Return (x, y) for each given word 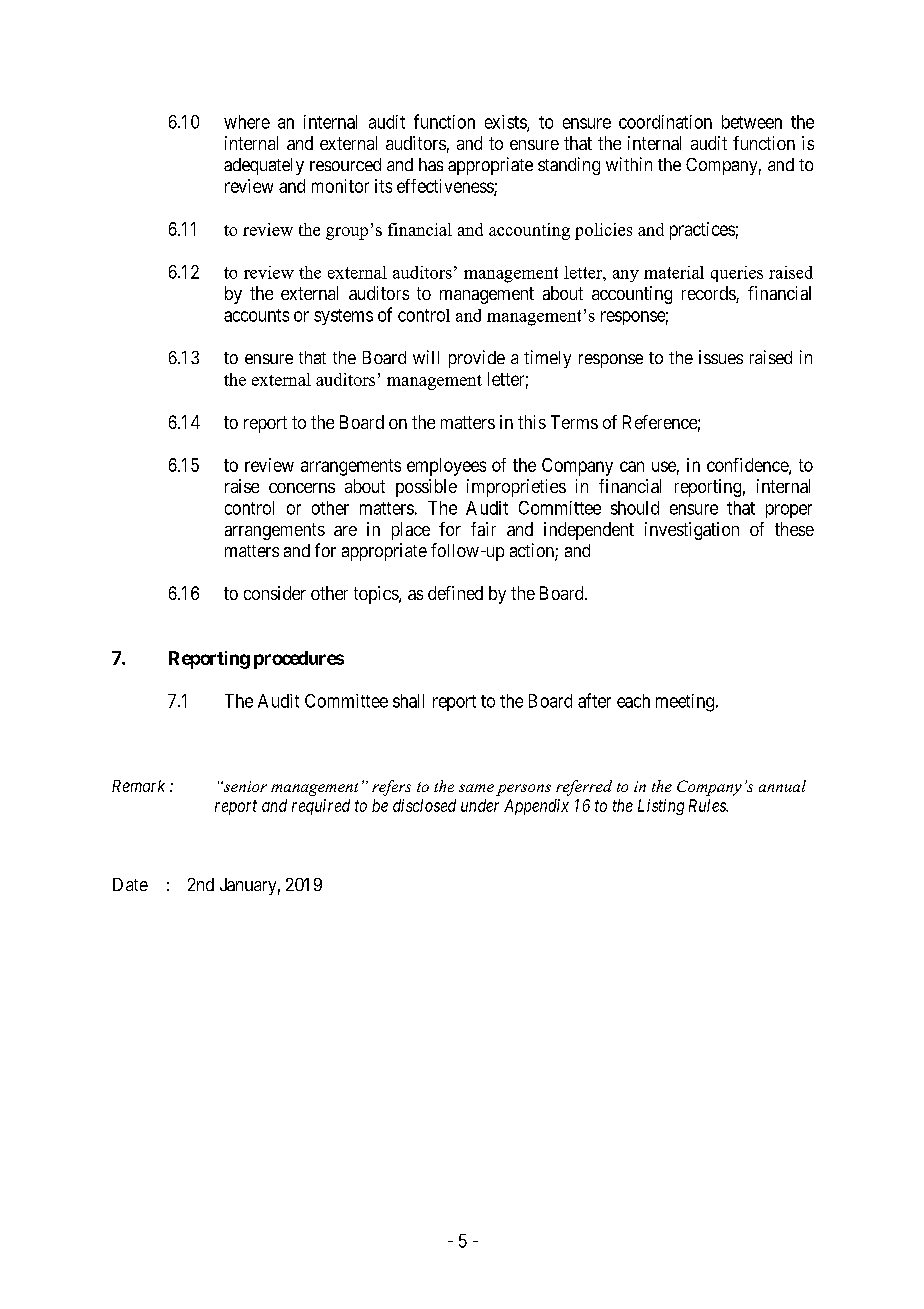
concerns (302, 488)
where (247, 122)
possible (426, 488)
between (752, 122)
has (431, 164)
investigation (692, 531)
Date (130, 884)
